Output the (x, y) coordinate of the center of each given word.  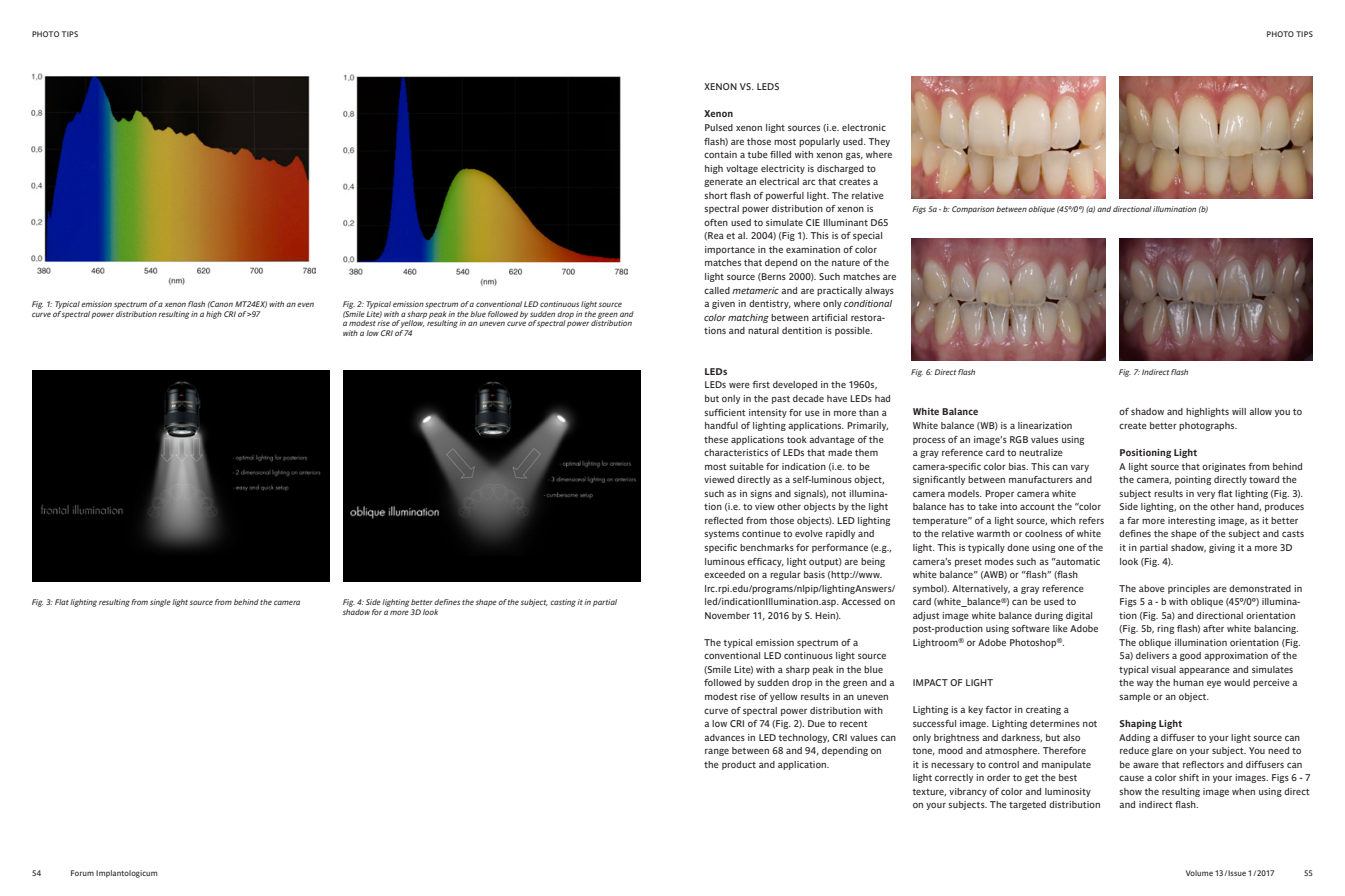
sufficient (724, 412)
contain (720, 154)
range (717, 752)
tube (757, 154)
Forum (82, 873)
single (160, 603)
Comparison (973, 210)
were (739, 385)
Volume (1199, 873)
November (727, 615)
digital (1079, 616)
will (1239, 411)
